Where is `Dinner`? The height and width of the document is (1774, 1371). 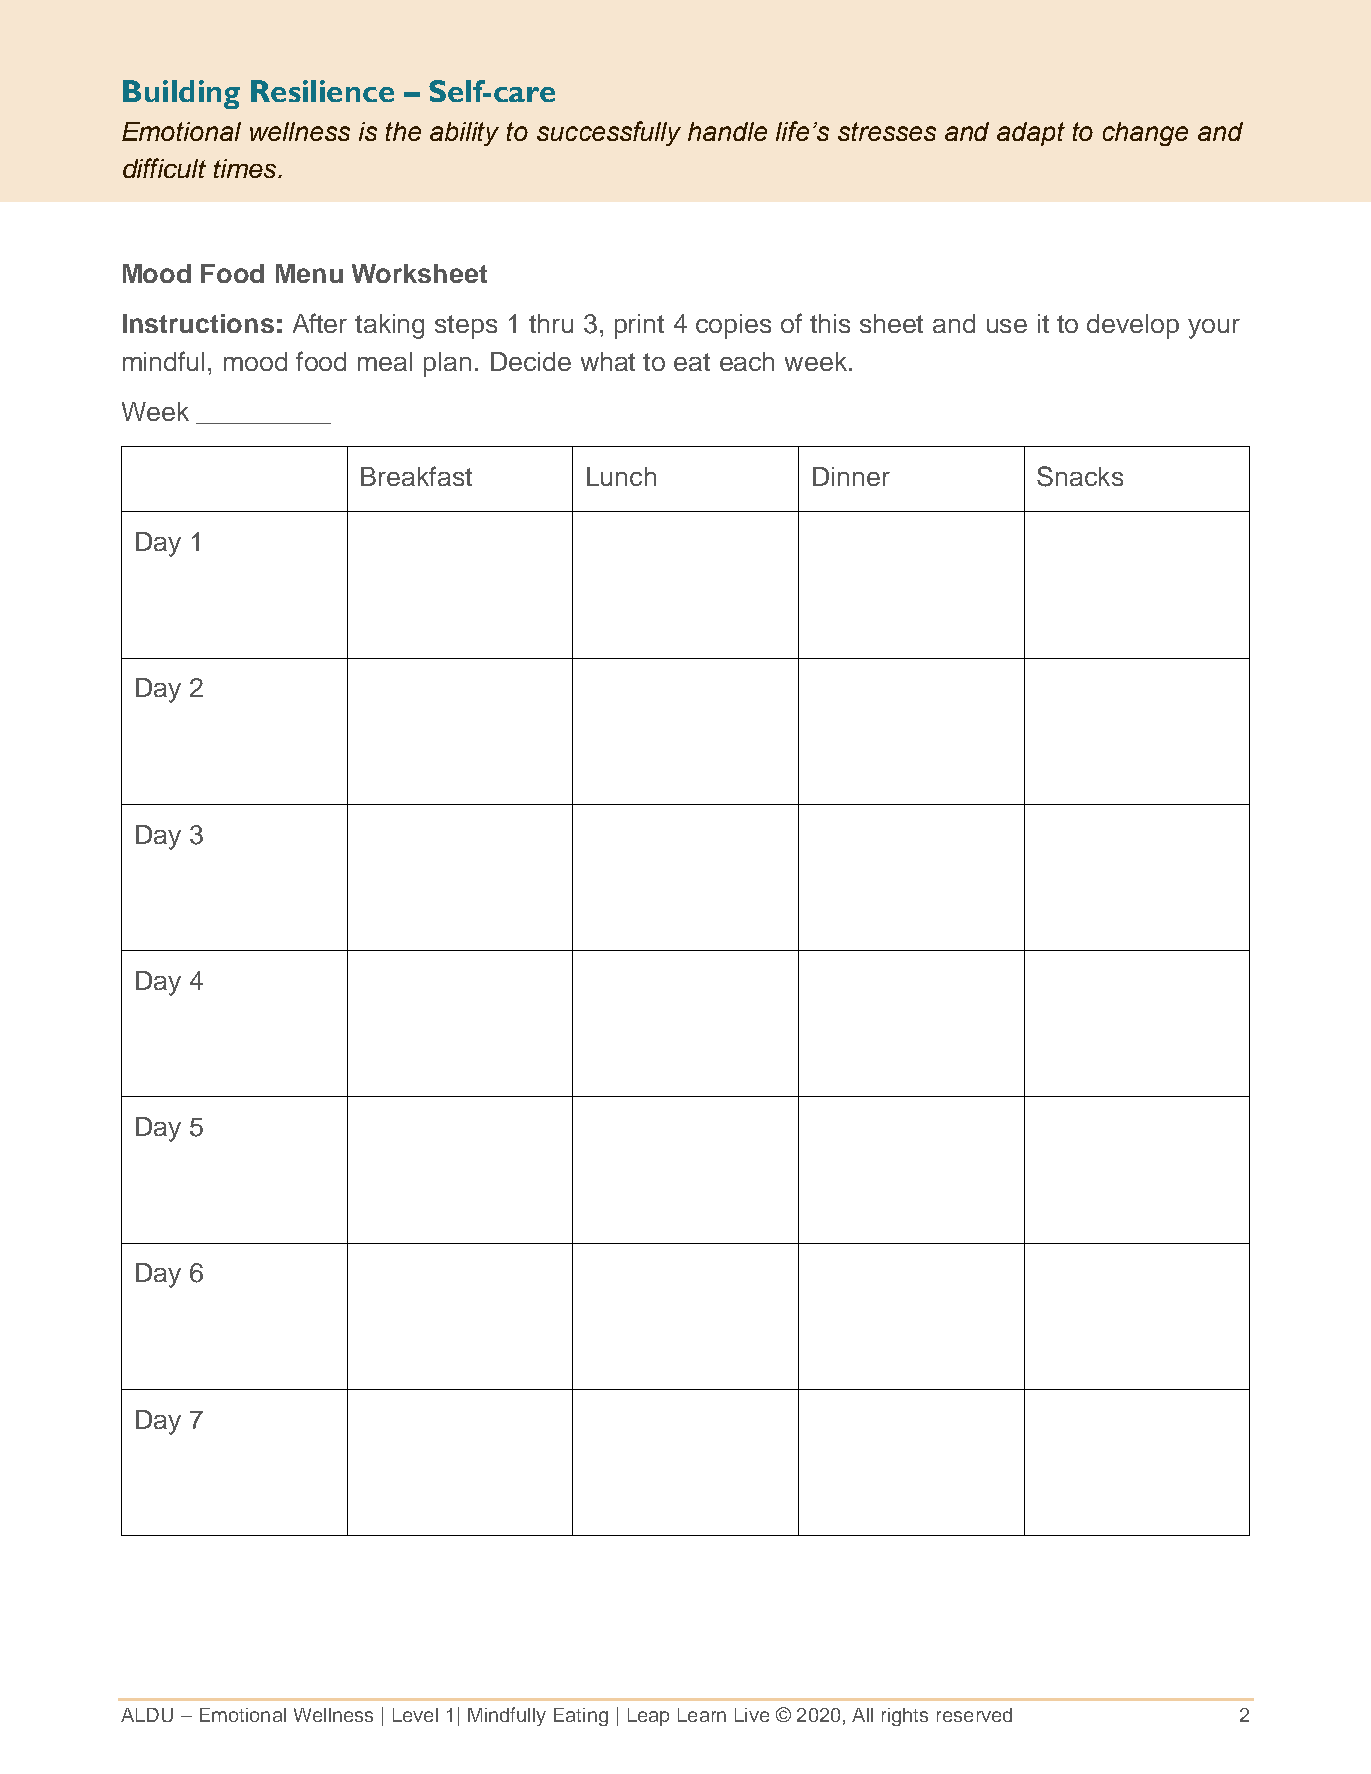 Dinner is located at coordinates (851, 476).
